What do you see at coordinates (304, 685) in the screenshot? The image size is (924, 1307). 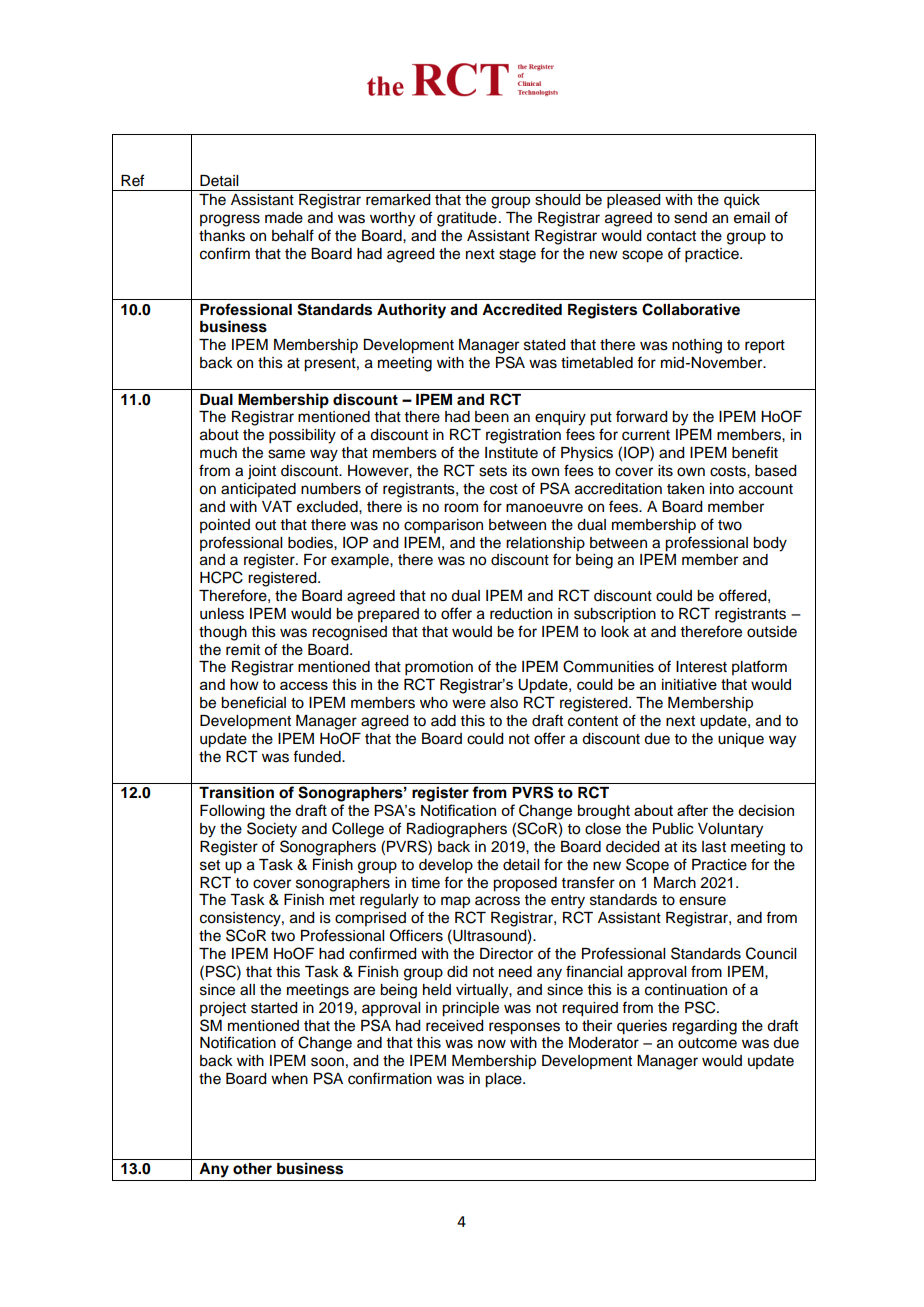 I see `access` at bounding box center [304, 685].
